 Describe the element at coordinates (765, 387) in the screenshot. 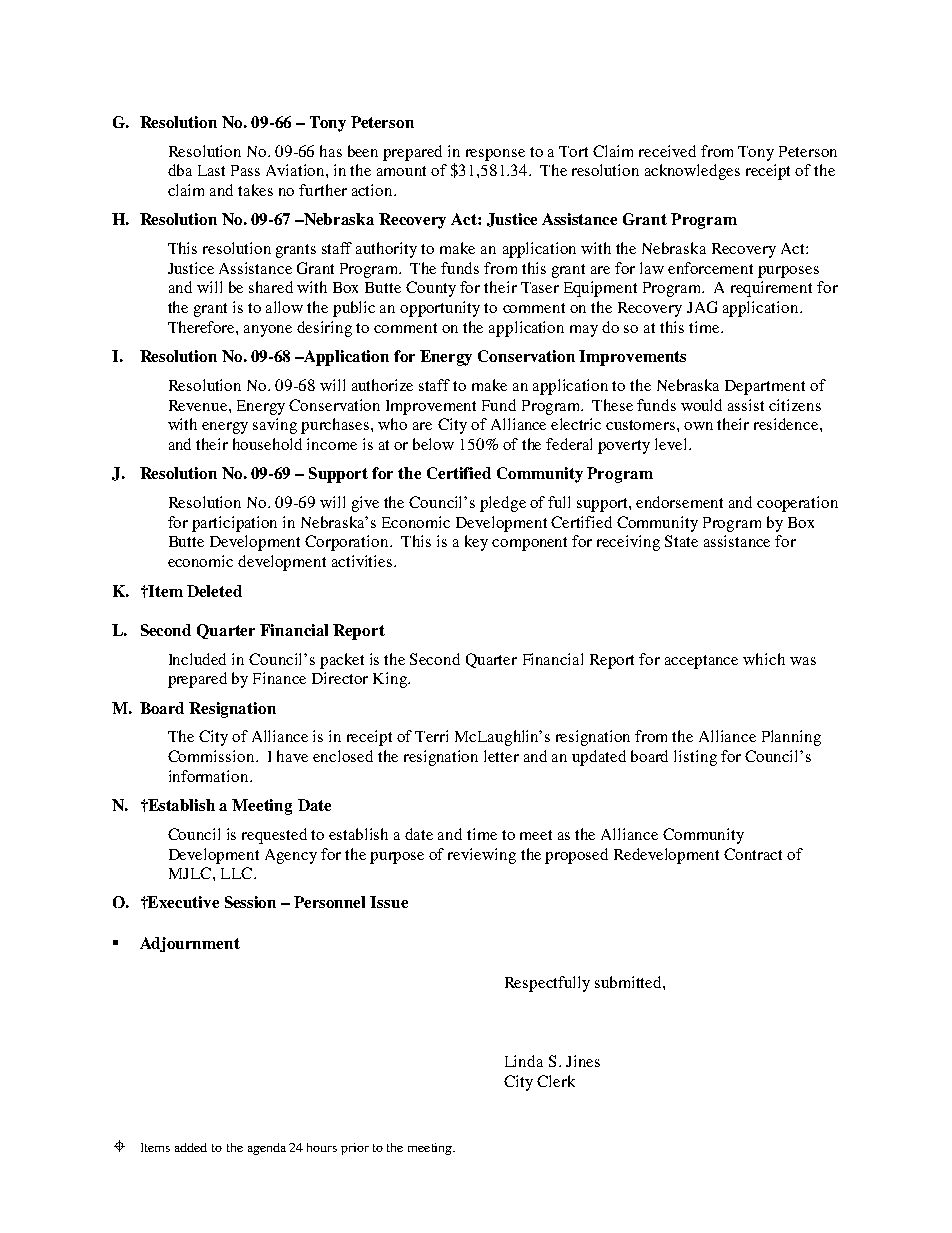

I see `Department` at that location.
